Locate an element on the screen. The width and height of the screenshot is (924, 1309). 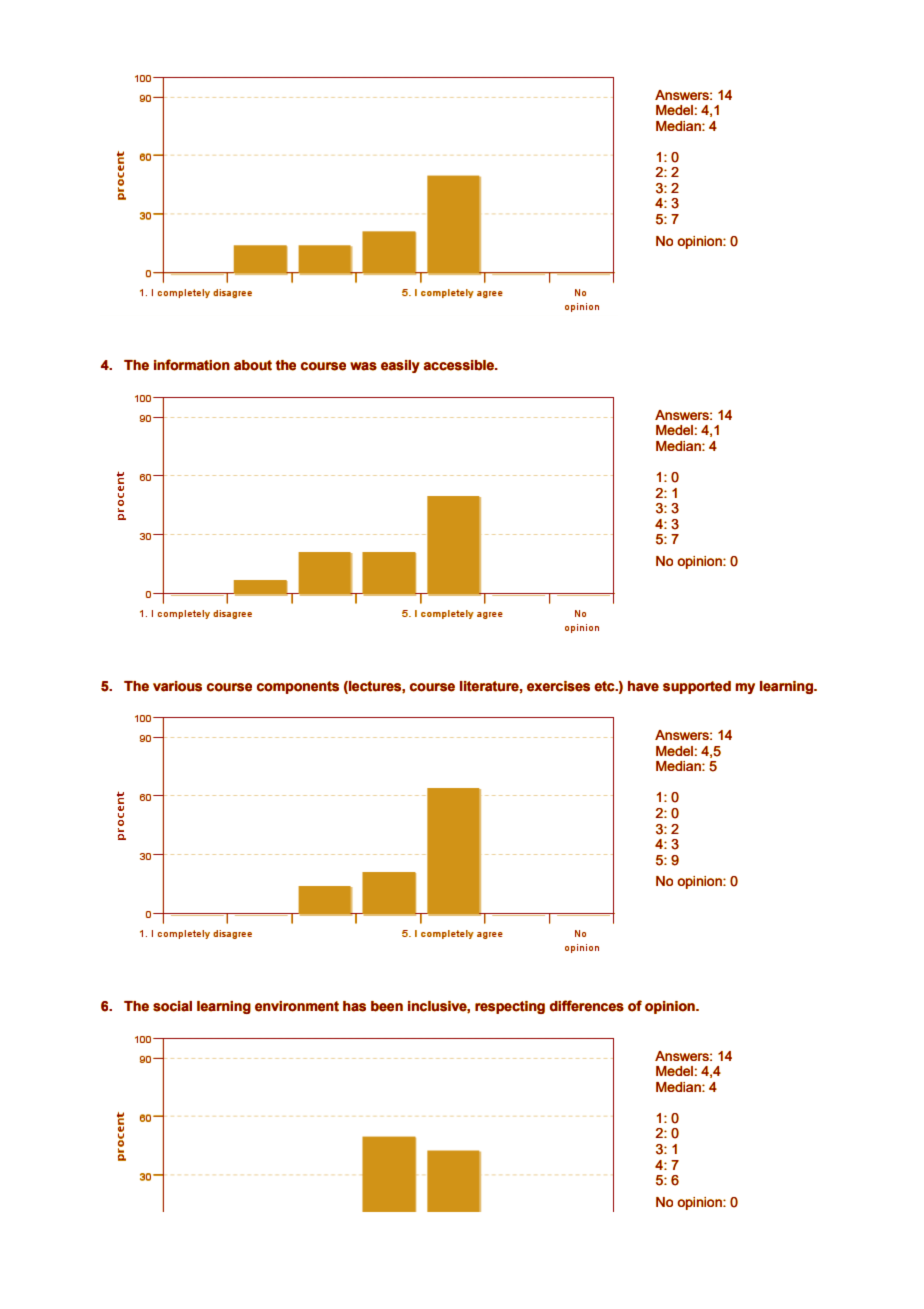
exercises is located at coordinates (558, 686).
